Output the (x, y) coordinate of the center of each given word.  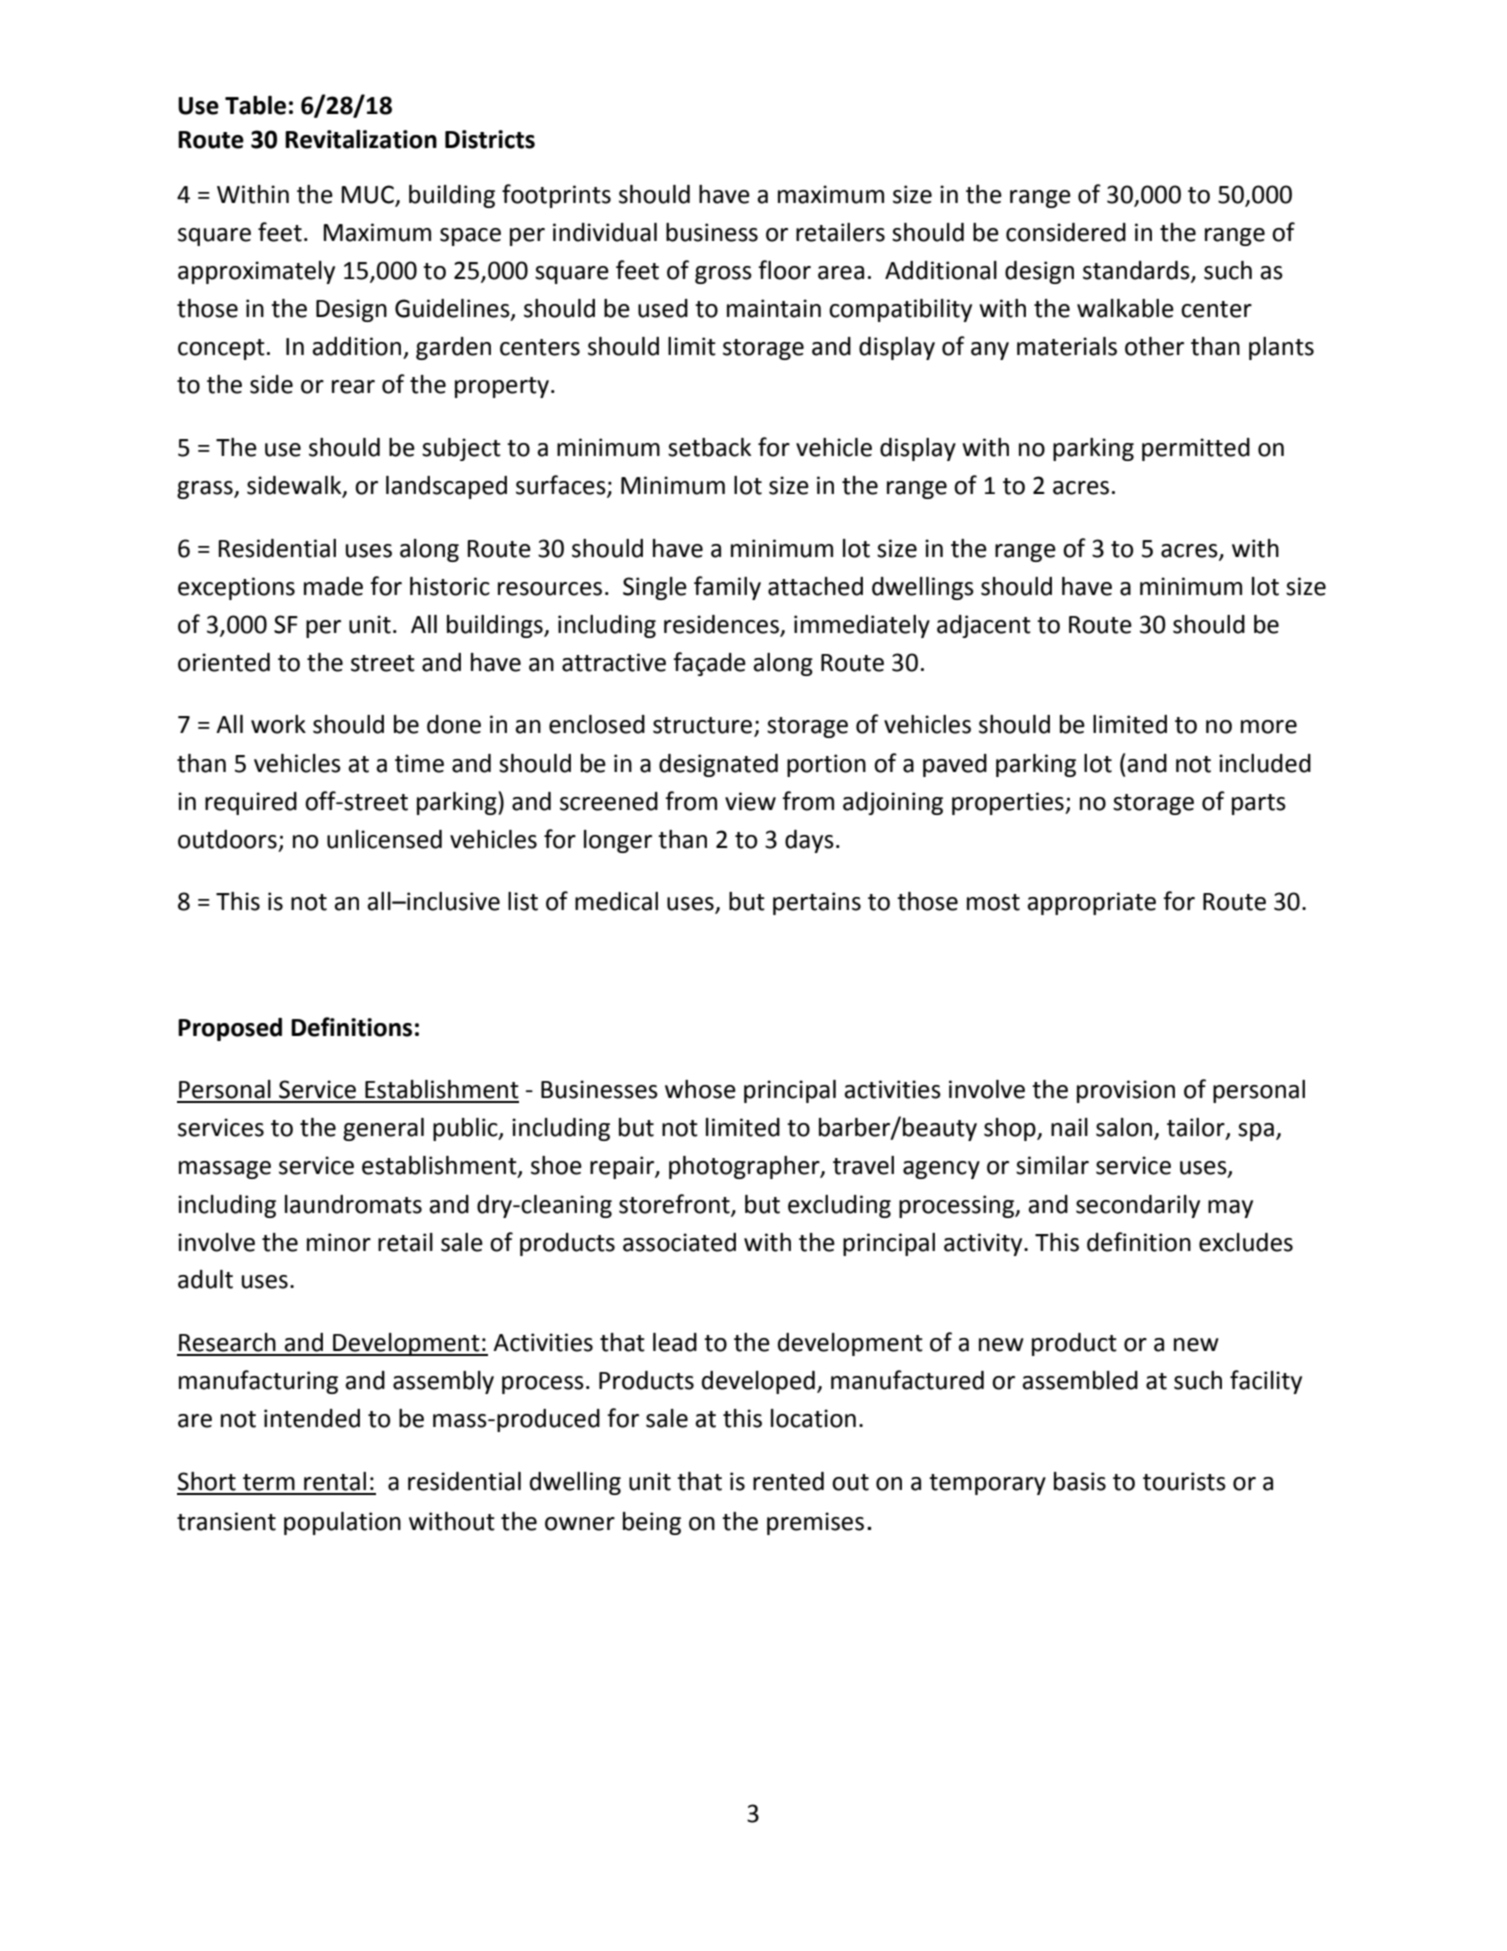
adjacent (984, 626)
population (342, 1523)
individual (605, 232)
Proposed (230, 1029)
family (727, 588)
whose (700, 1089)
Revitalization (361, 139)
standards (1137, 271)
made (333, 586)
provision (1126, 1091)
